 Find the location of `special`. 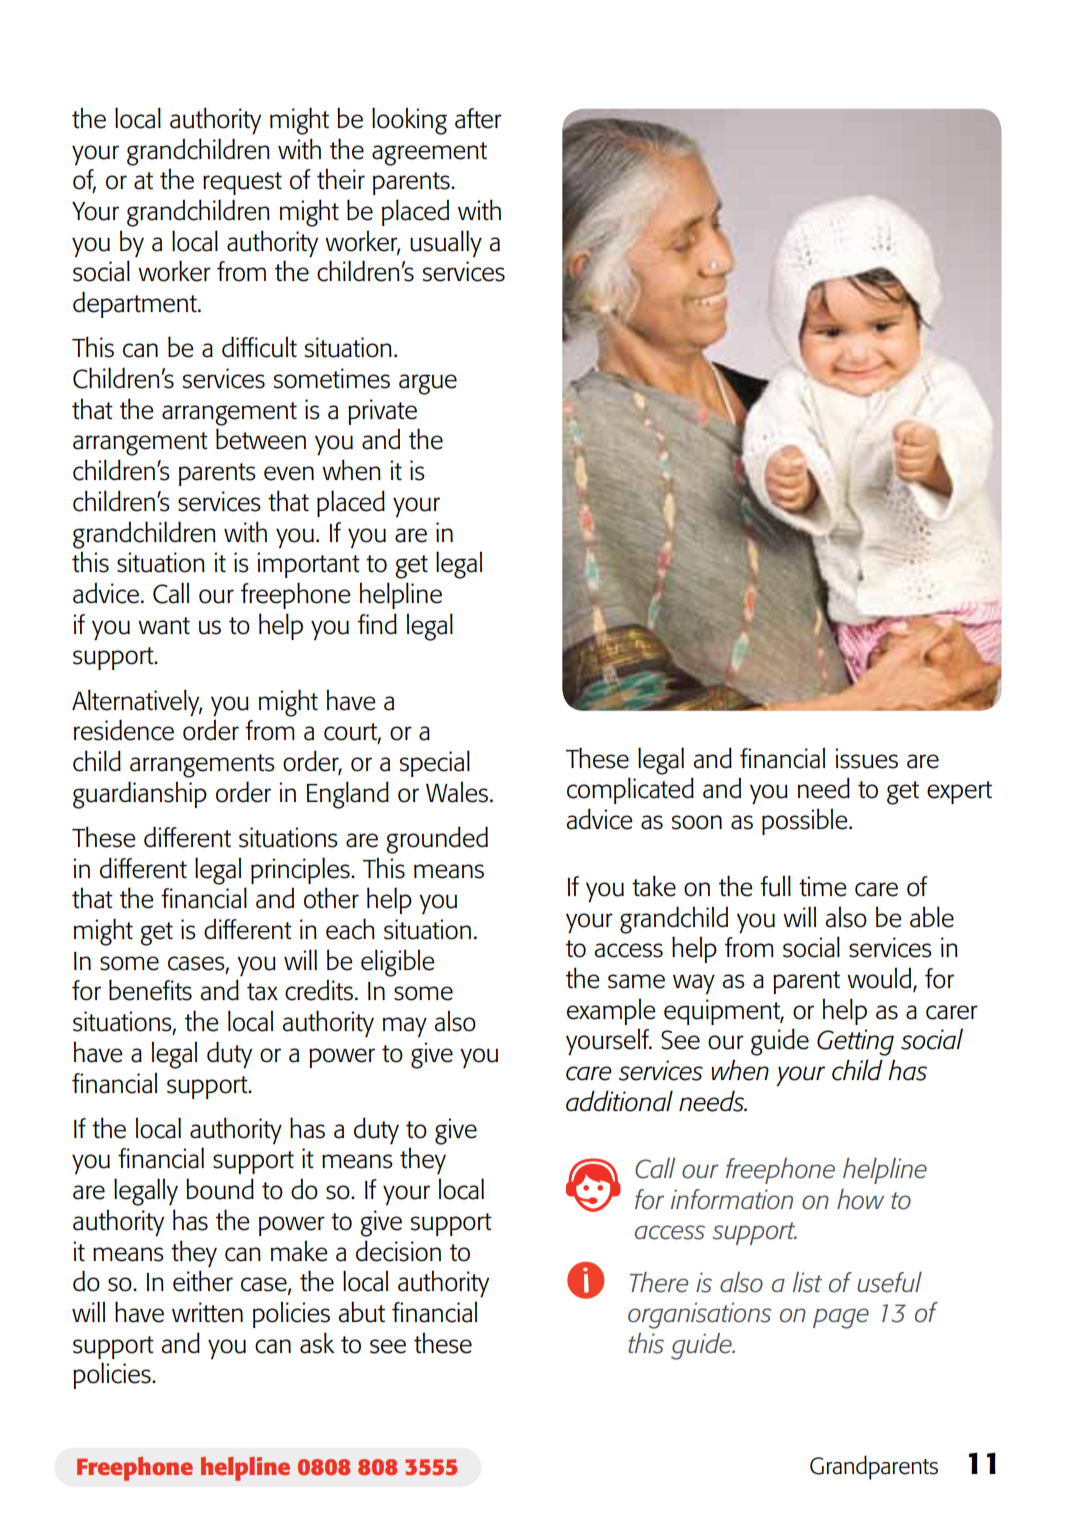

special is located at coordinates (435, 763).
